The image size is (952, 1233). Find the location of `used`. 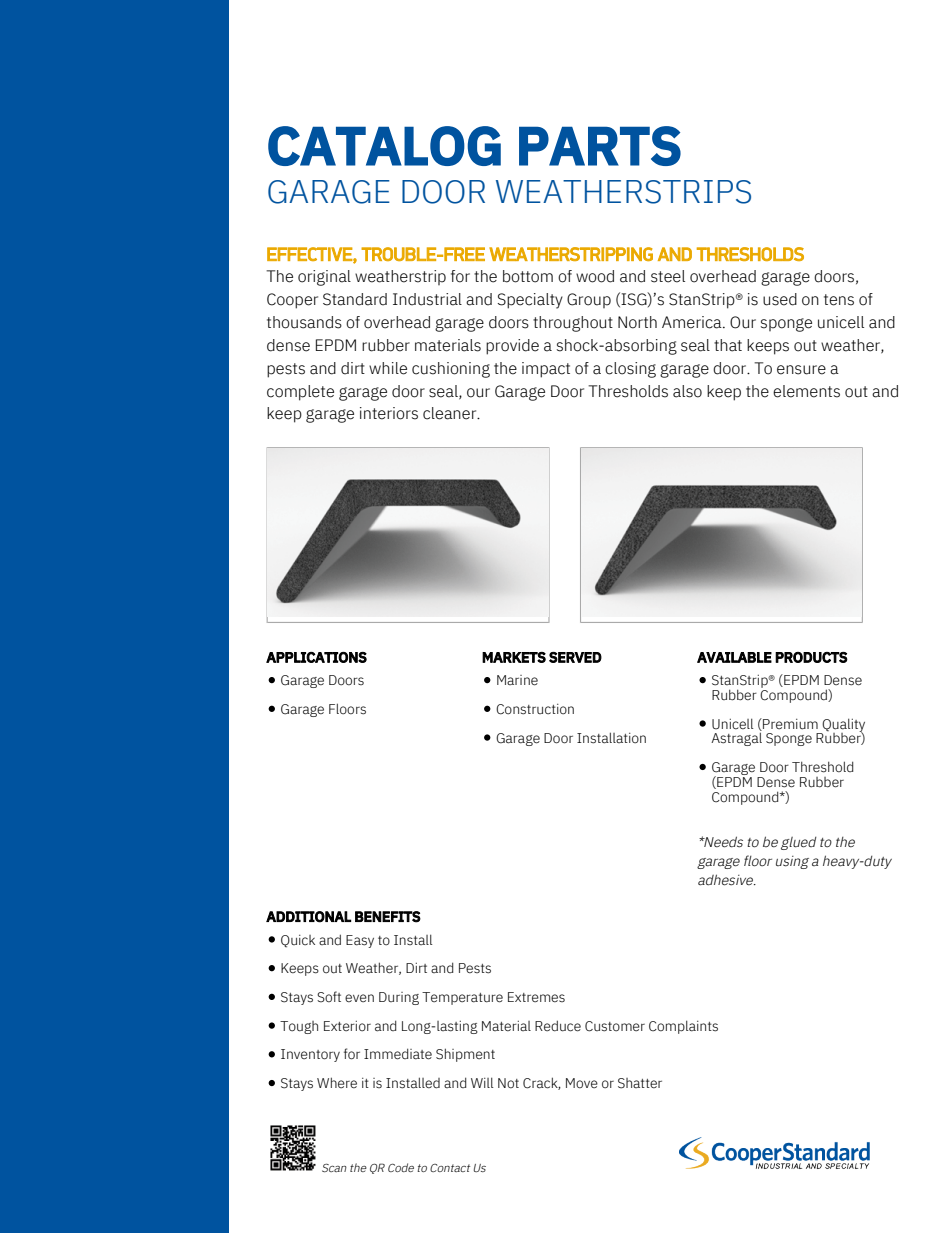

used is located at coordinates (780, 299).
